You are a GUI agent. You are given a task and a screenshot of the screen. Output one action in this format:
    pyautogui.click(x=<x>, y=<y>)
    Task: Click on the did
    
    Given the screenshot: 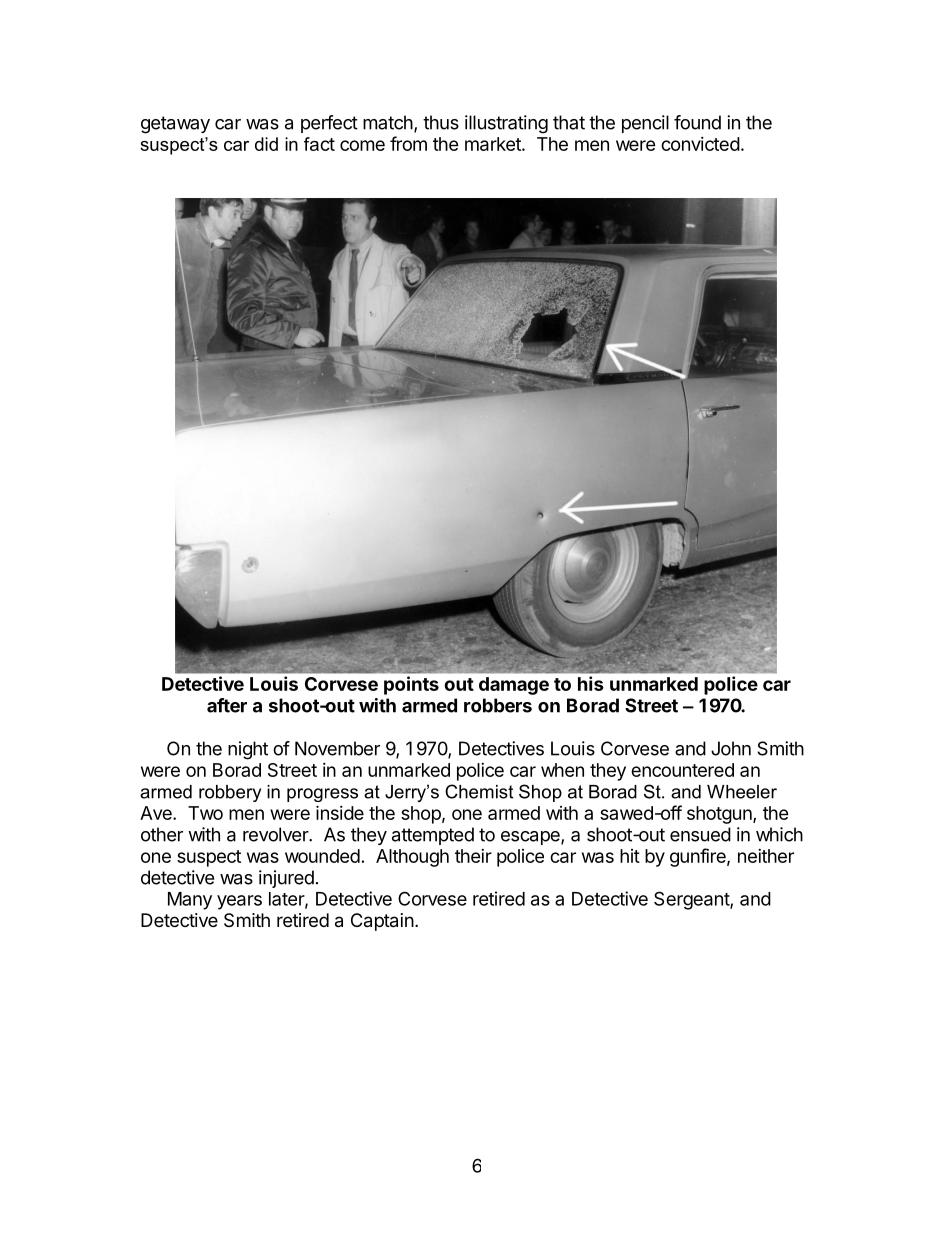 What is the action you would take?
    pyautogui.click(x=266, y=144)
